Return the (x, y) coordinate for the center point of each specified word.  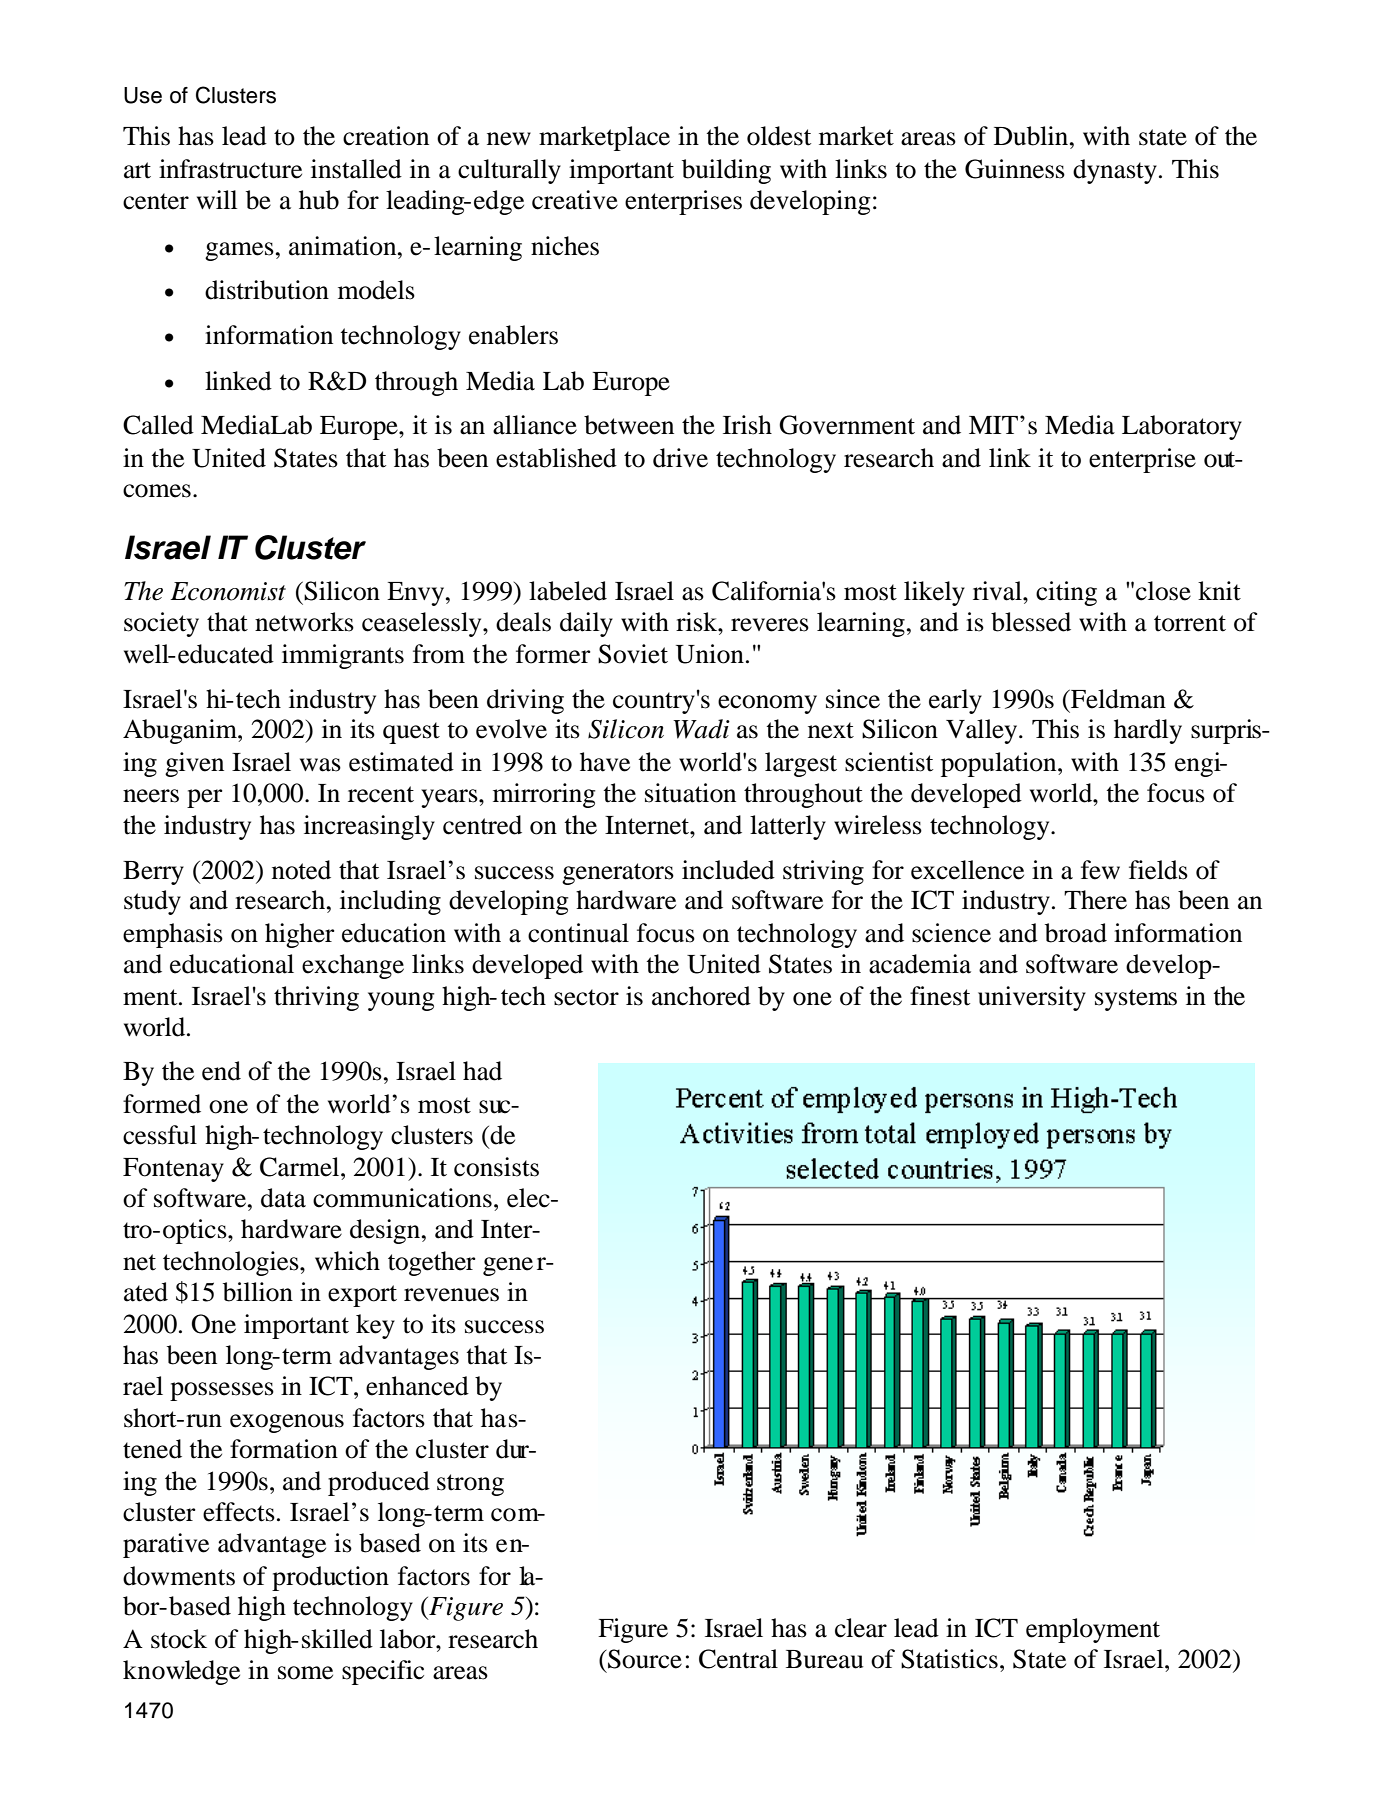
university (1032, 998)
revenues (451, 1295)
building (726, 171)
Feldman (1117, 699)
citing (1066, 593)
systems (1136, 1000)
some (305, 1673)
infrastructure (230, 169)
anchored (701, 996)
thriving (316, 998)
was (320, 765)
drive (680, 458)
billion (258, 1292)
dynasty (1115, 171)
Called (158, 425)
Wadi (701, 729)
